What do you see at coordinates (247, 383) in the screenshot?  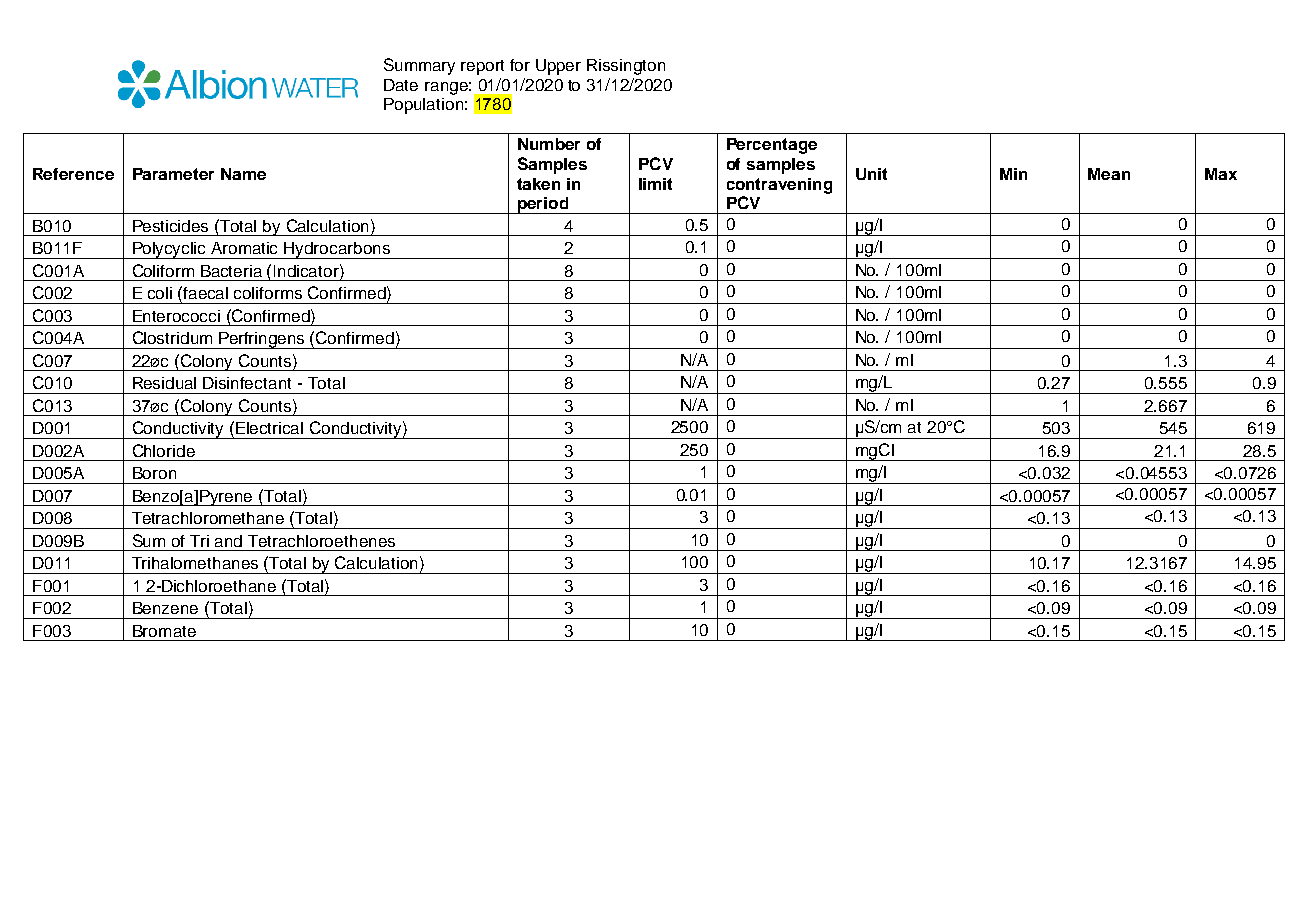 I see `Disinfectant` at bounding box center [247, 383].
